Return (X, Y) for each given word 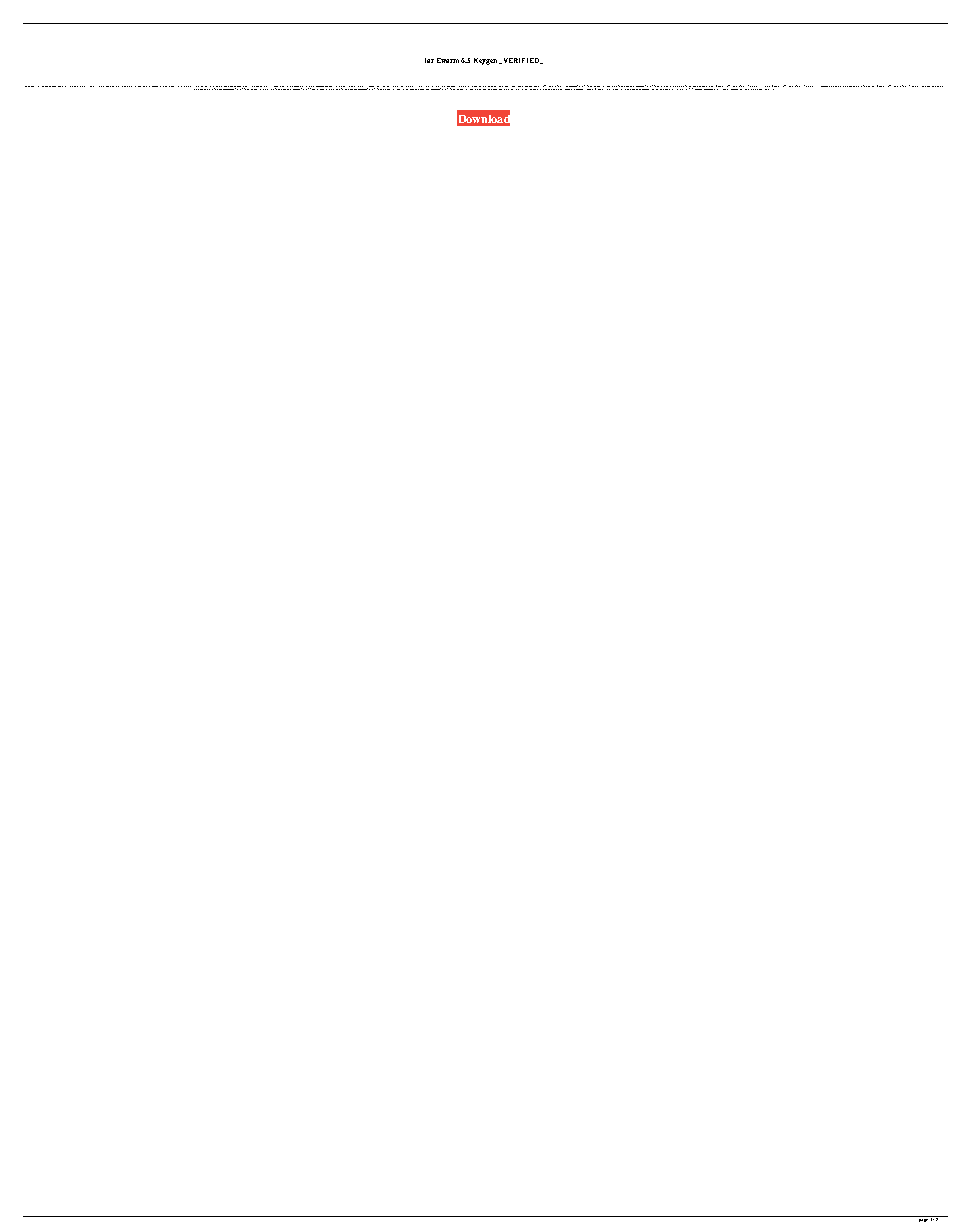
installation (146, 86)
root (216, 88)
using (291, 88)
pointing (175, 86)
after (129, 86)
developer (664, 88)
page (923, 1219)
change (124, 86)
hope (506, 88)
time (139, 86)
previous (410, 88)
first (135, 86)
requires (654, 88)
